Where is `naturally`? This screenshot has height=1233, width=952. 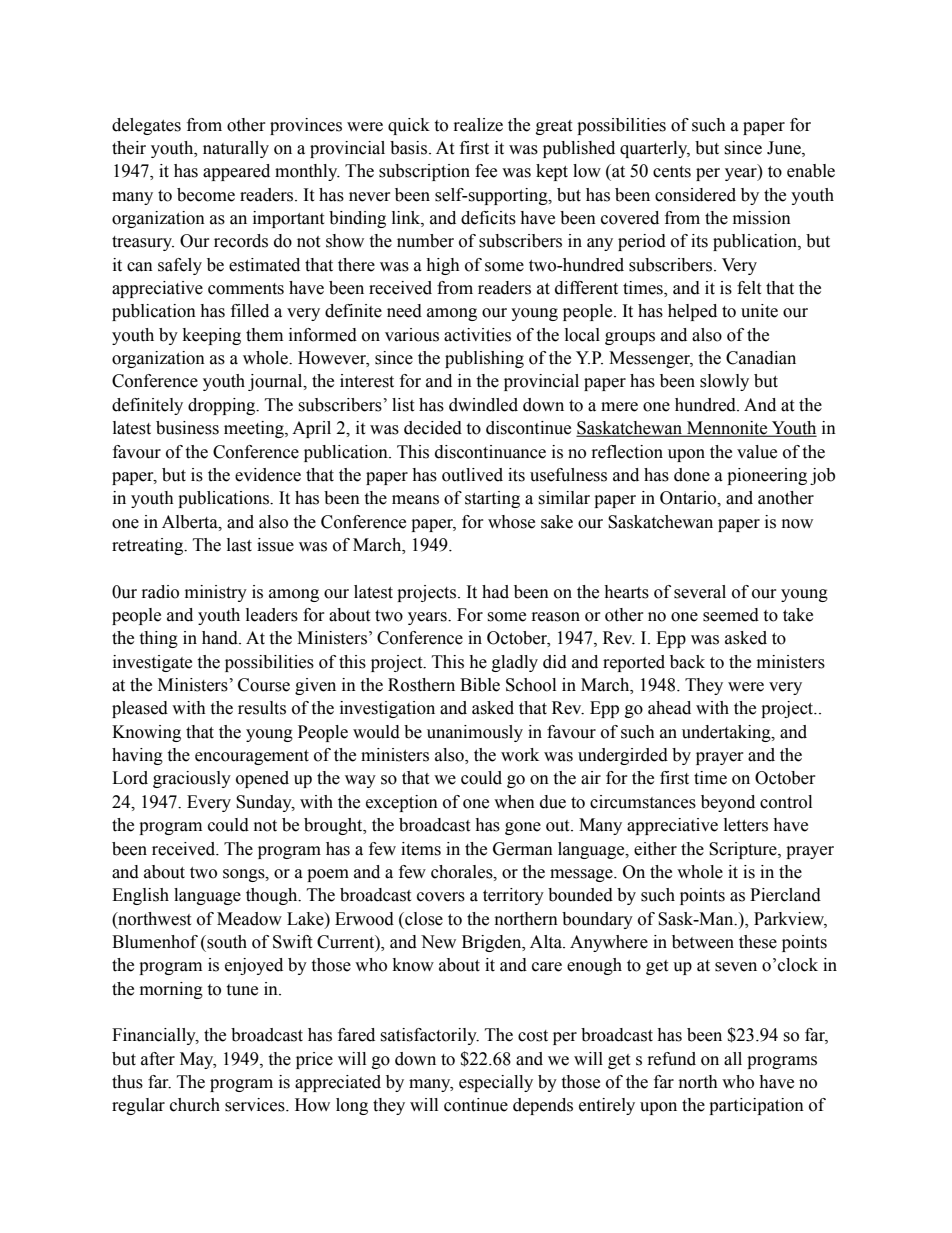 naturally is located at coordinates (236, 149).
